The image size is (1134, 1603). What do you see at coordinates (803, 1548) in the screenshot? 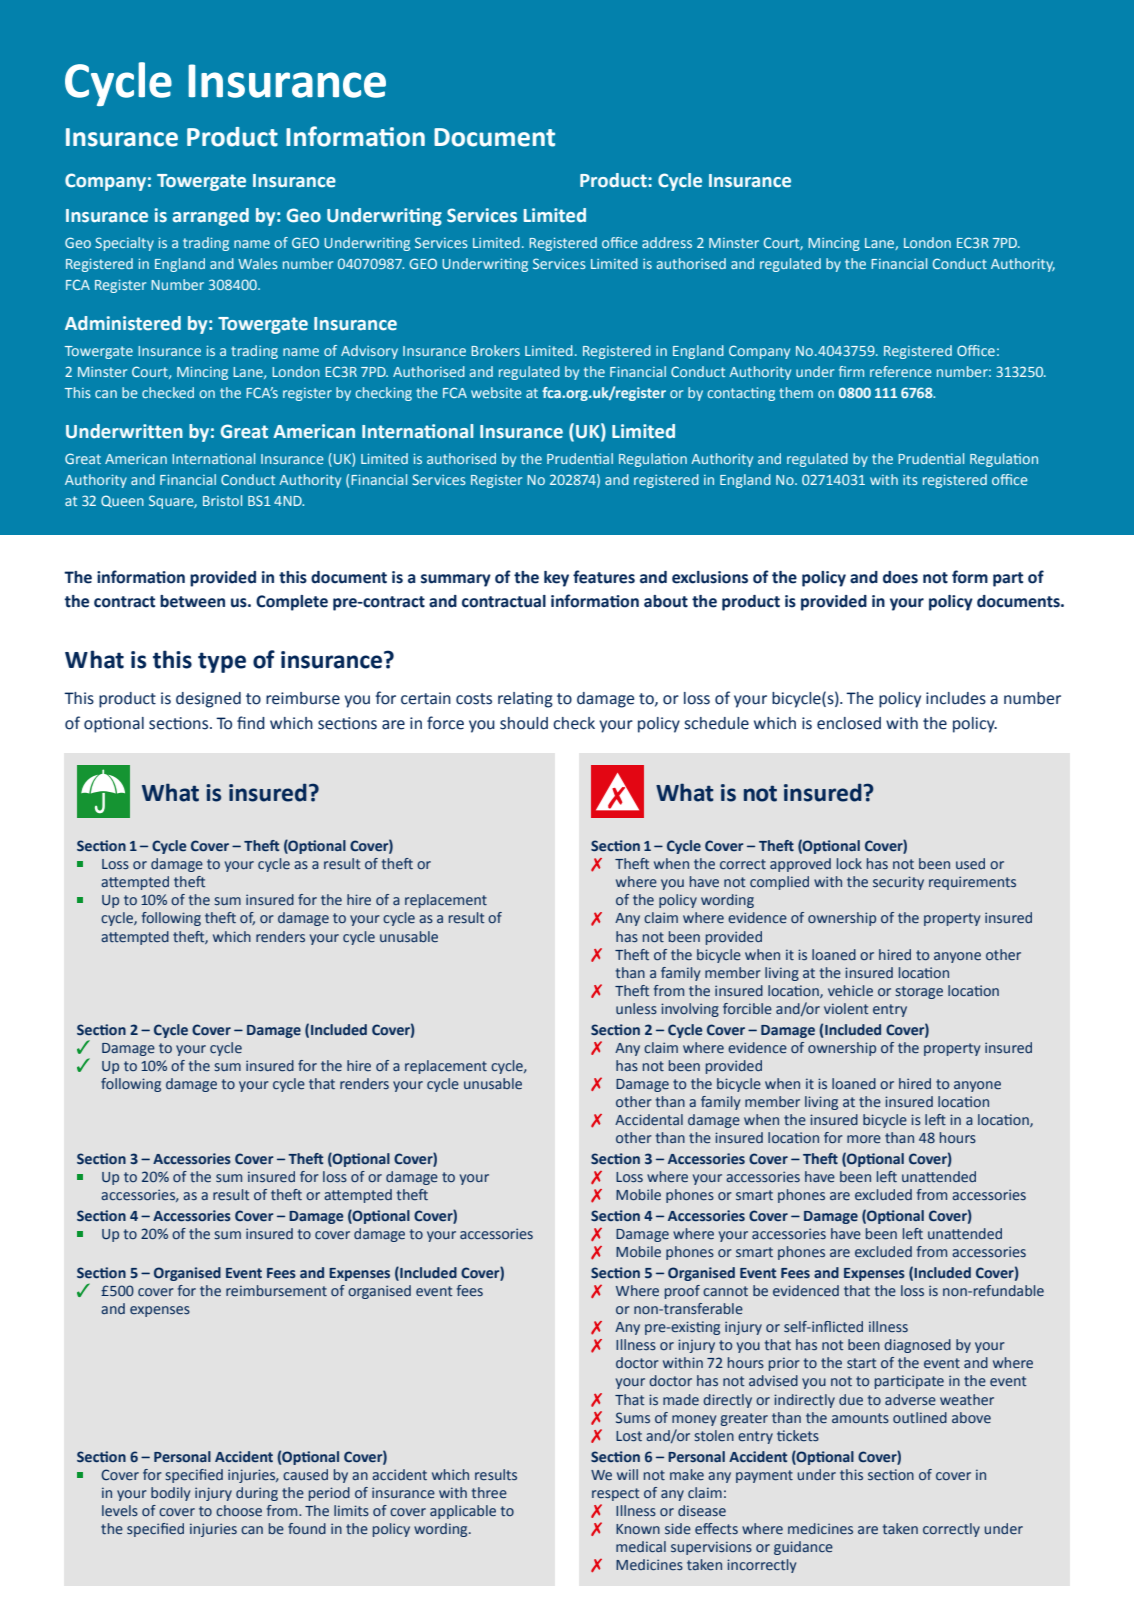
I see `guidance` at bounding box center [803, 1548].
